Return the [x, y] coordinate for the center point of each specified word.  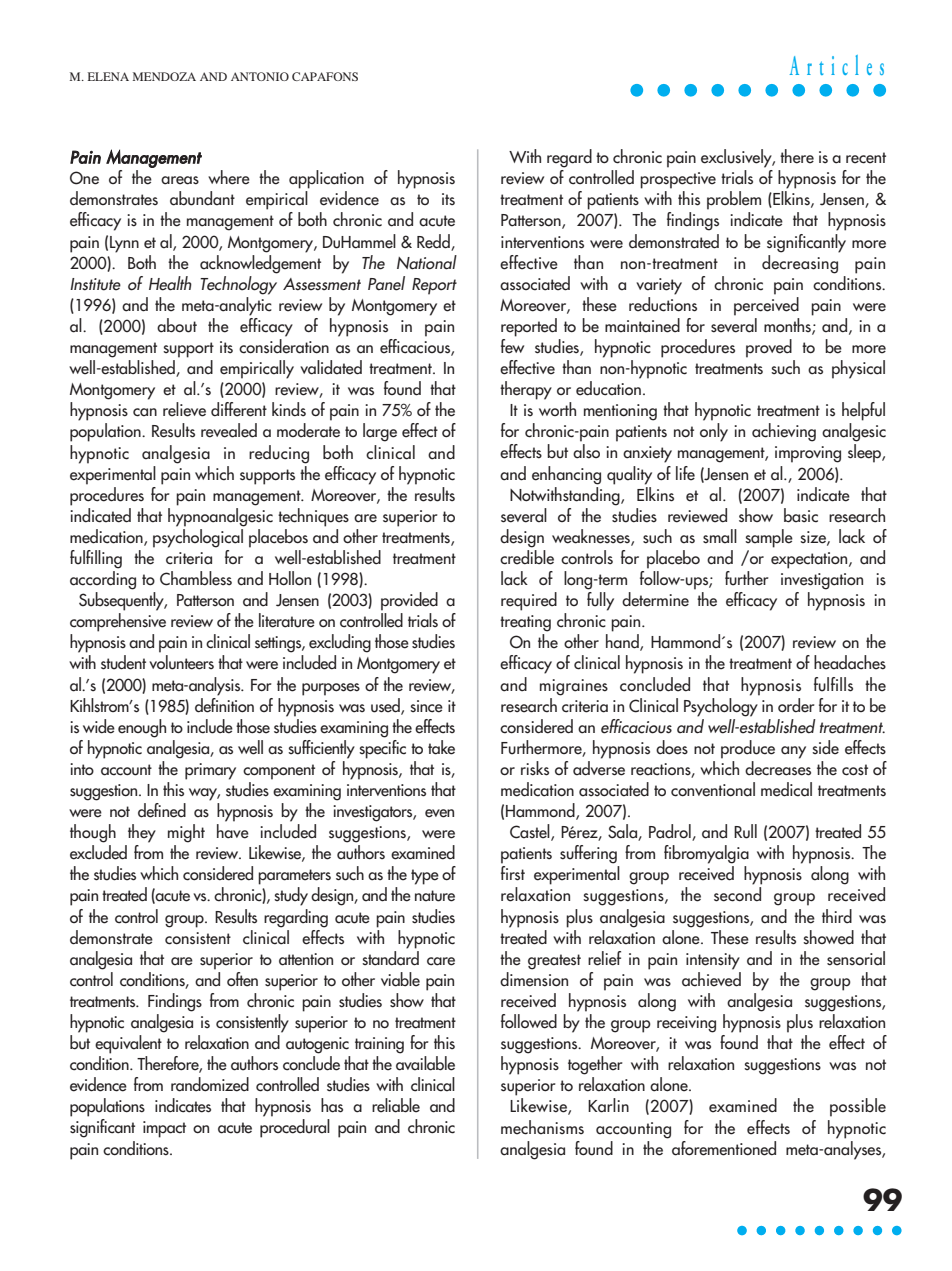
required [529, 601]
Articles [837, 65]
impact [164, 1129]
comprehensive [118, 622]
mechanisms [542, 1127]
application [326, 179]
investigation [822, 581]
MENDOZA [164, 76]
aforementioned [724, 1148]
